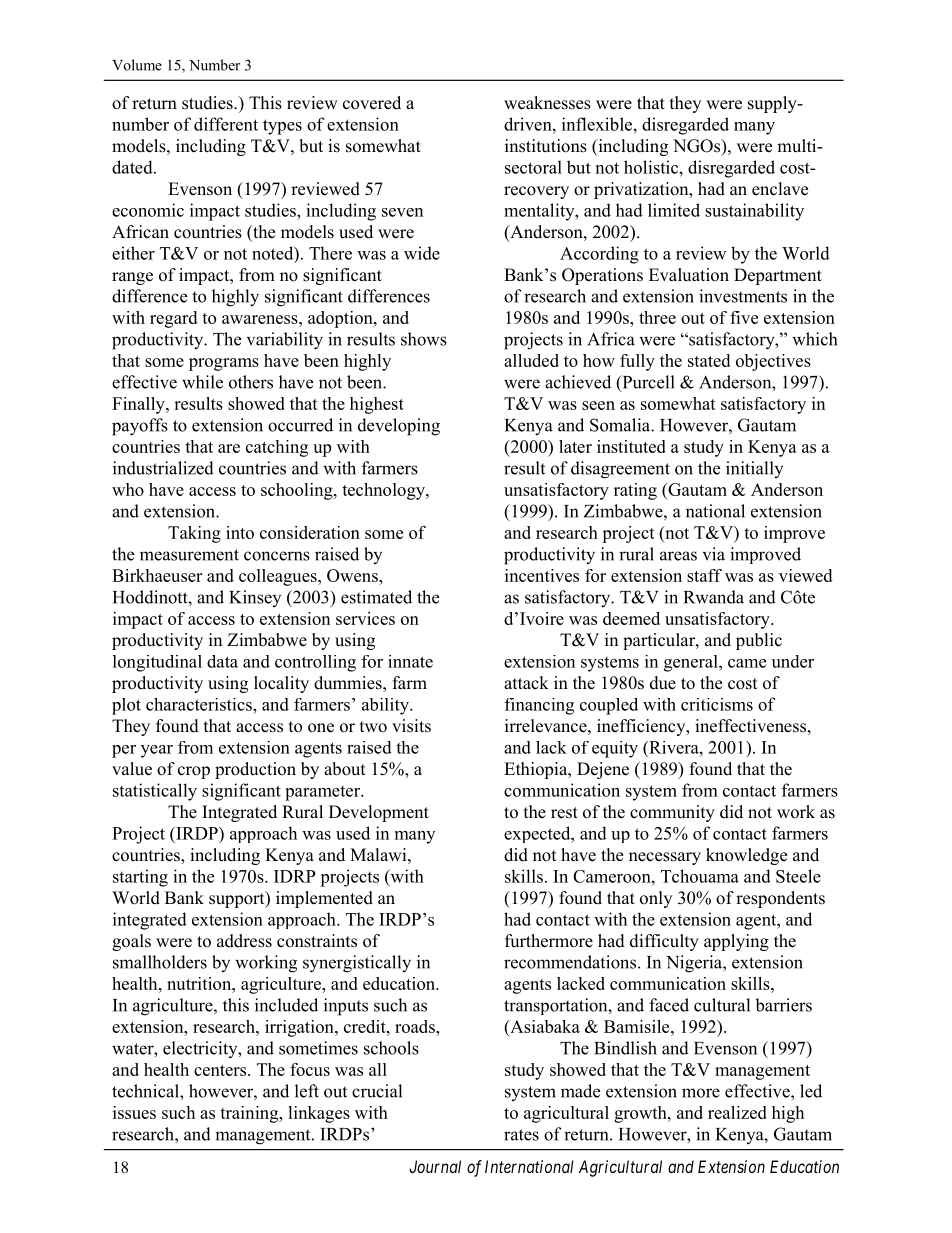  What do you see at coordinates (399, 427) in the image?
I see `developing` at bounding box center [399, 427].
